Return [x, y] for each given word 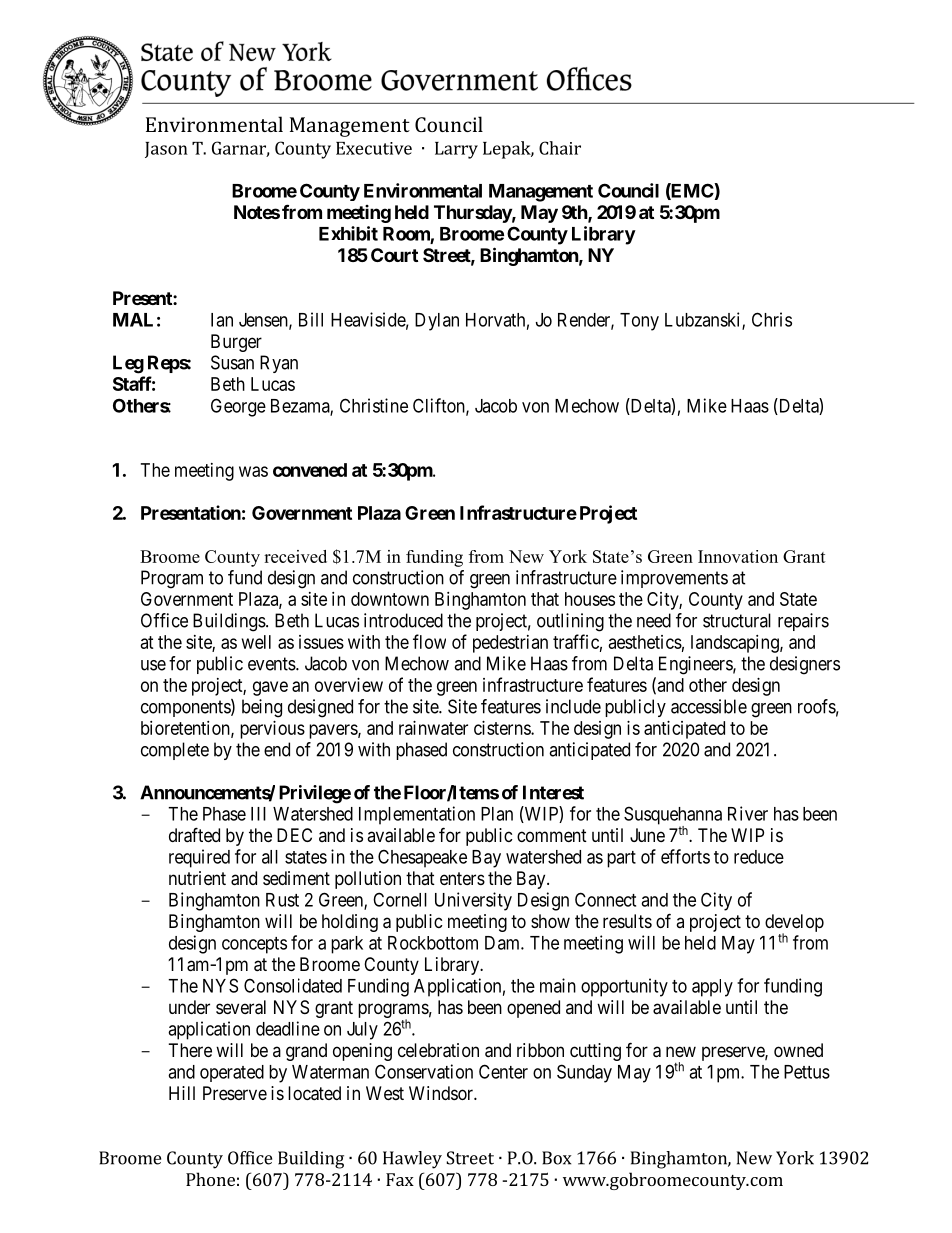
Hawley [412, 1160]
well [256, 642]
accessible [709, 706]
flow [429, 641]
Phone [210, 1179]
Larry [456, 150]
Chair [560, 148]
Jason [166, 150]
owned [798, 1050]
